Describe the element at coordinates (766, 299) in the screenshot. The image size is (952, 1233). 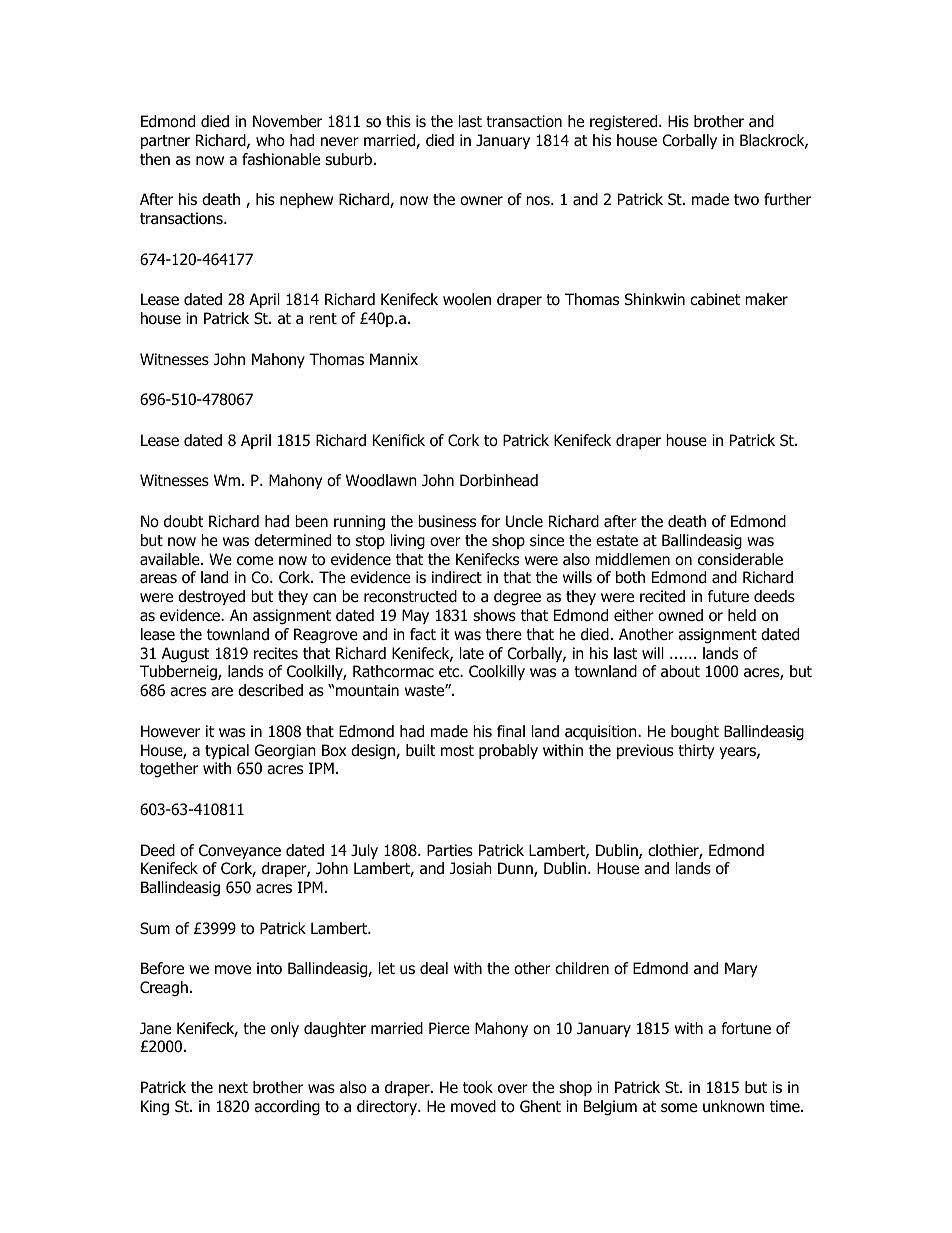
I see `maker` at that location.
